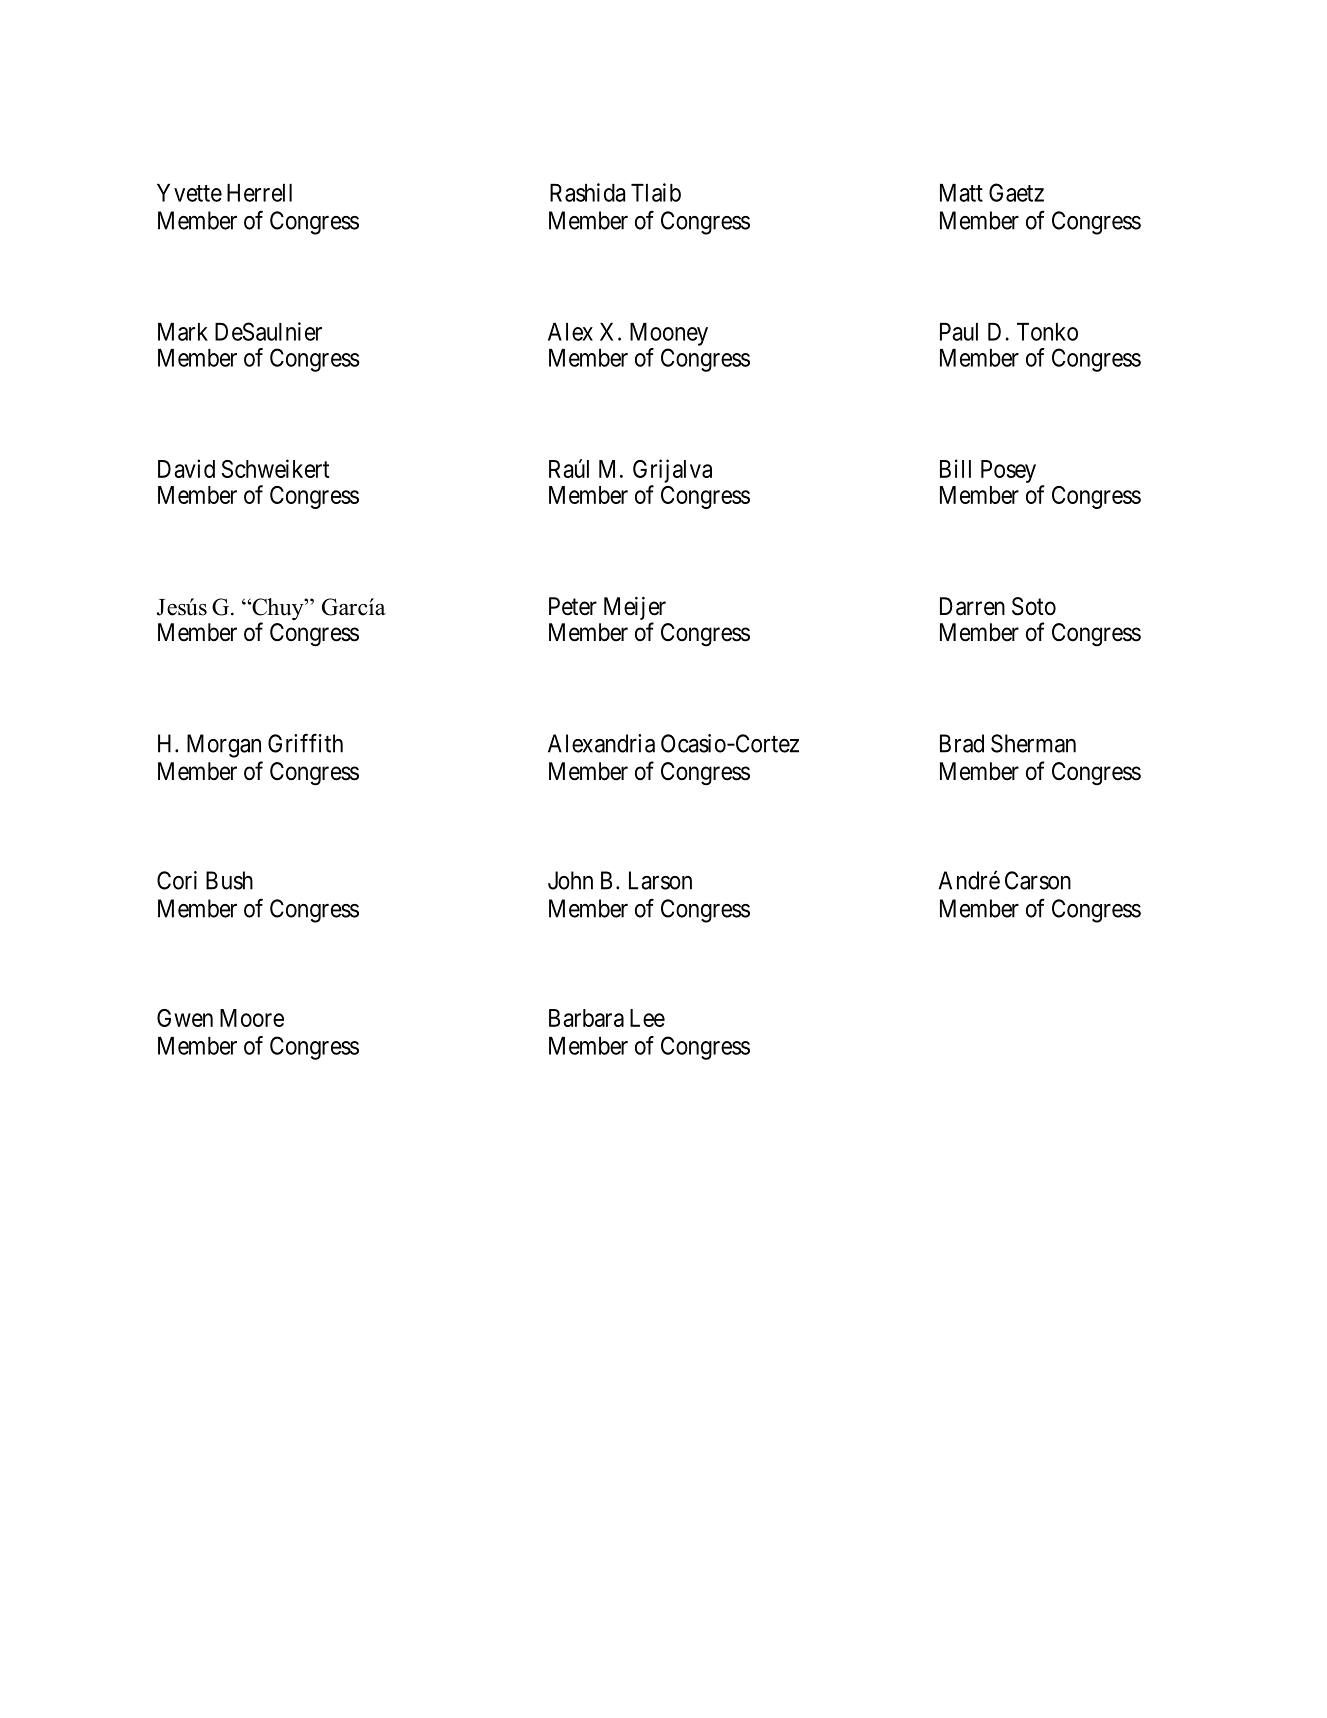  What do you see at coordinates (962, 743) in the document?
I see `Brad` at bounding box center [962, 743].
